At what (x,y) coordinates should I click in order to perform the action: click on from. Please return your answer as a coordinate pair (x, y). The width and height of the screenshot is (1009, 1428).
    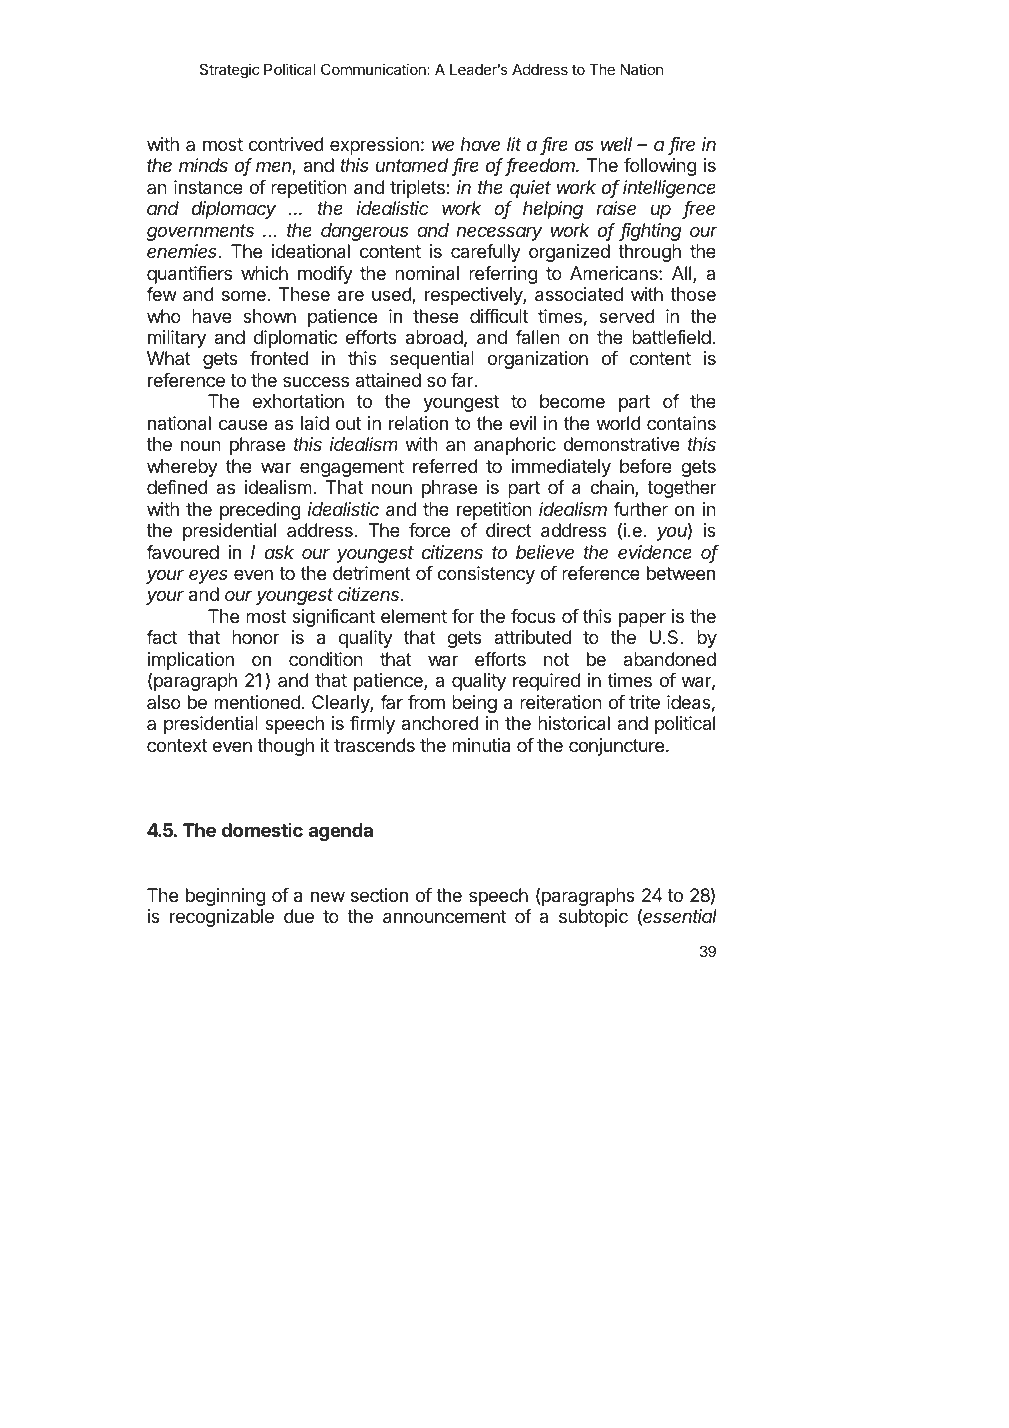
    Looking at the image, I should click on (426, 702).
